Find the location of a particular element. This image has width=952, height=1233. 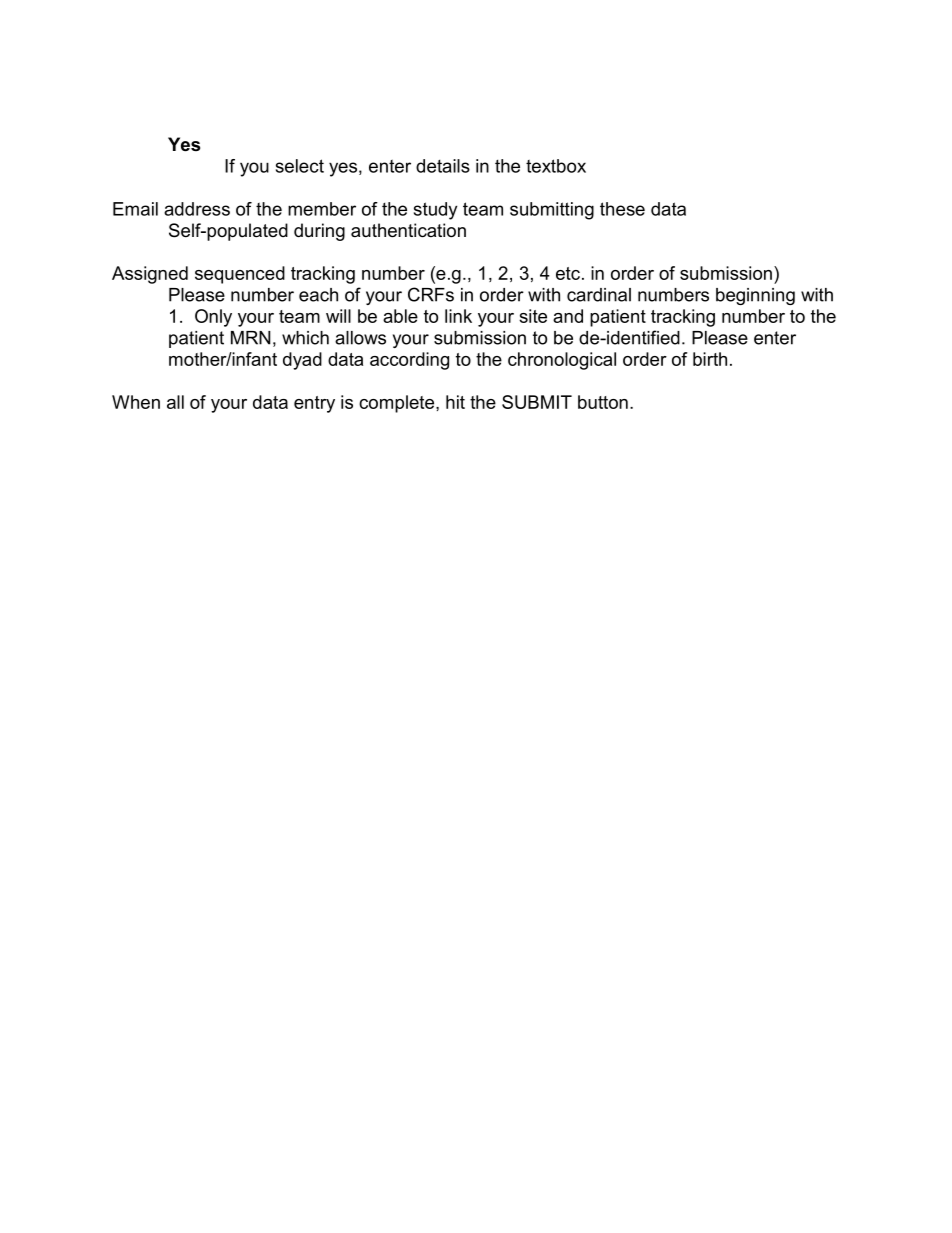

select is located at coordinates (300, 166).
